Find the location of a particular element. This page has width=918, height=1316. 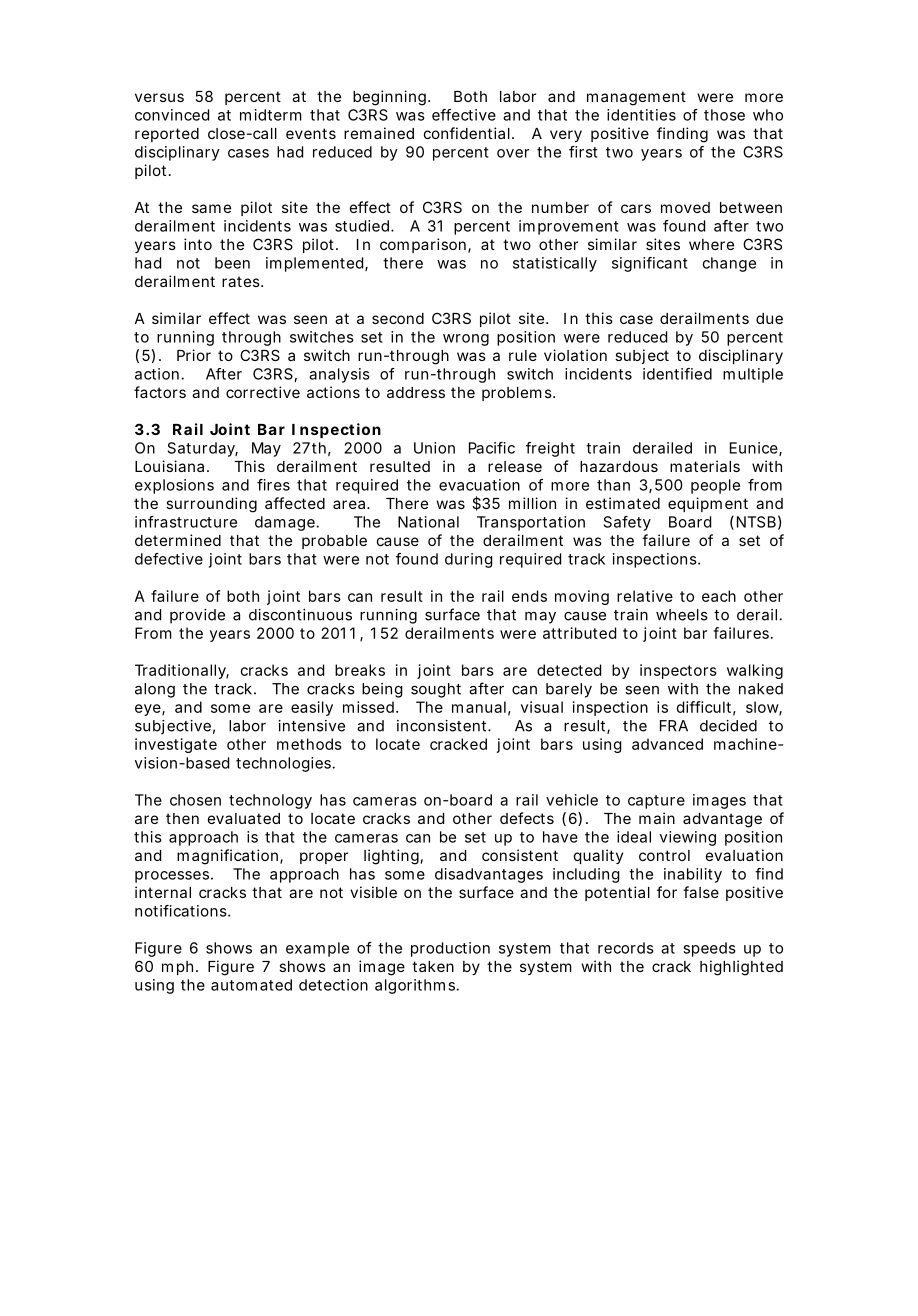

midterm is located at coordinates (271, 115).
